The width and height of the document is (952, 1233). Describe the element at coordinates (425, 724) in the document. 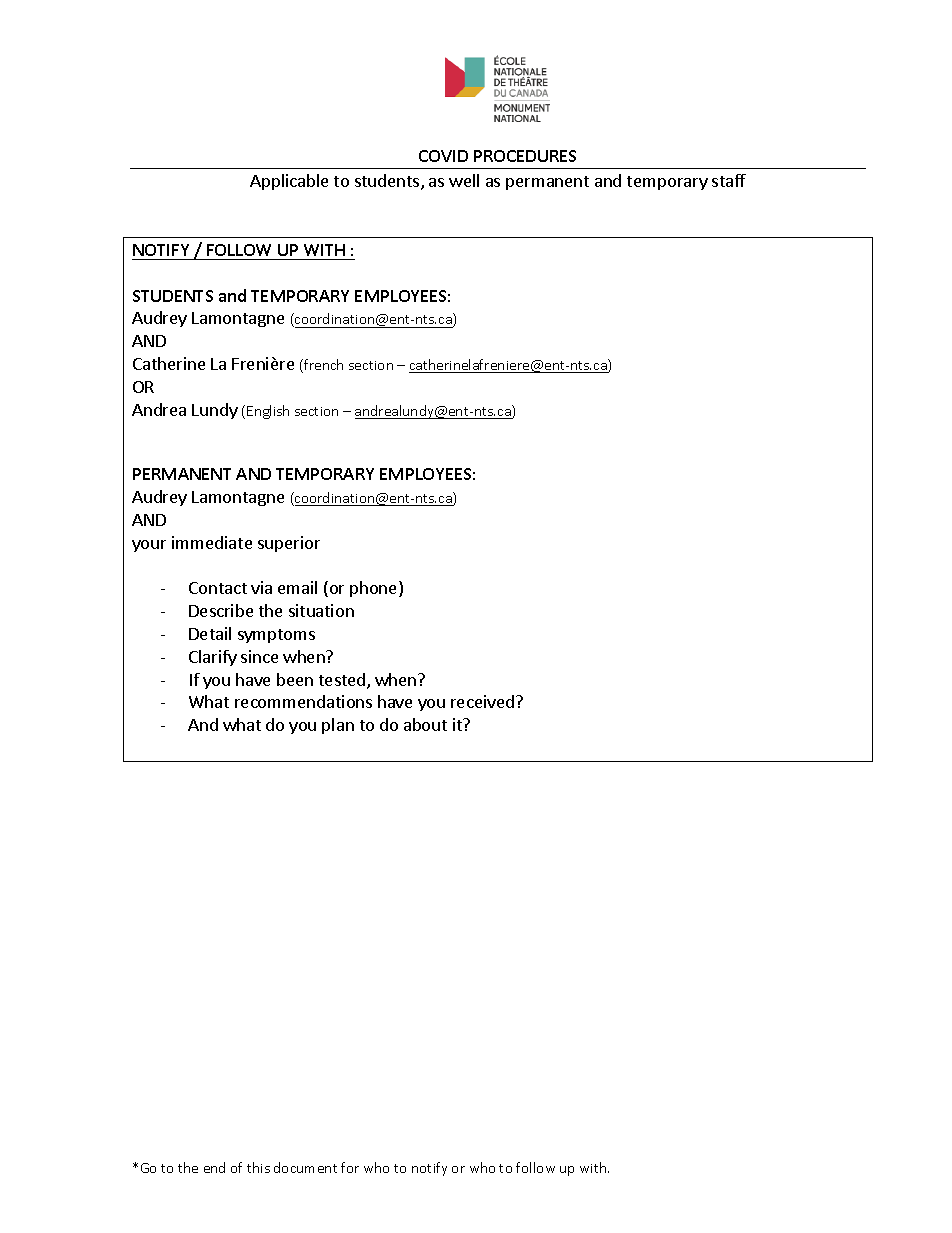

I see `about` at that location.
